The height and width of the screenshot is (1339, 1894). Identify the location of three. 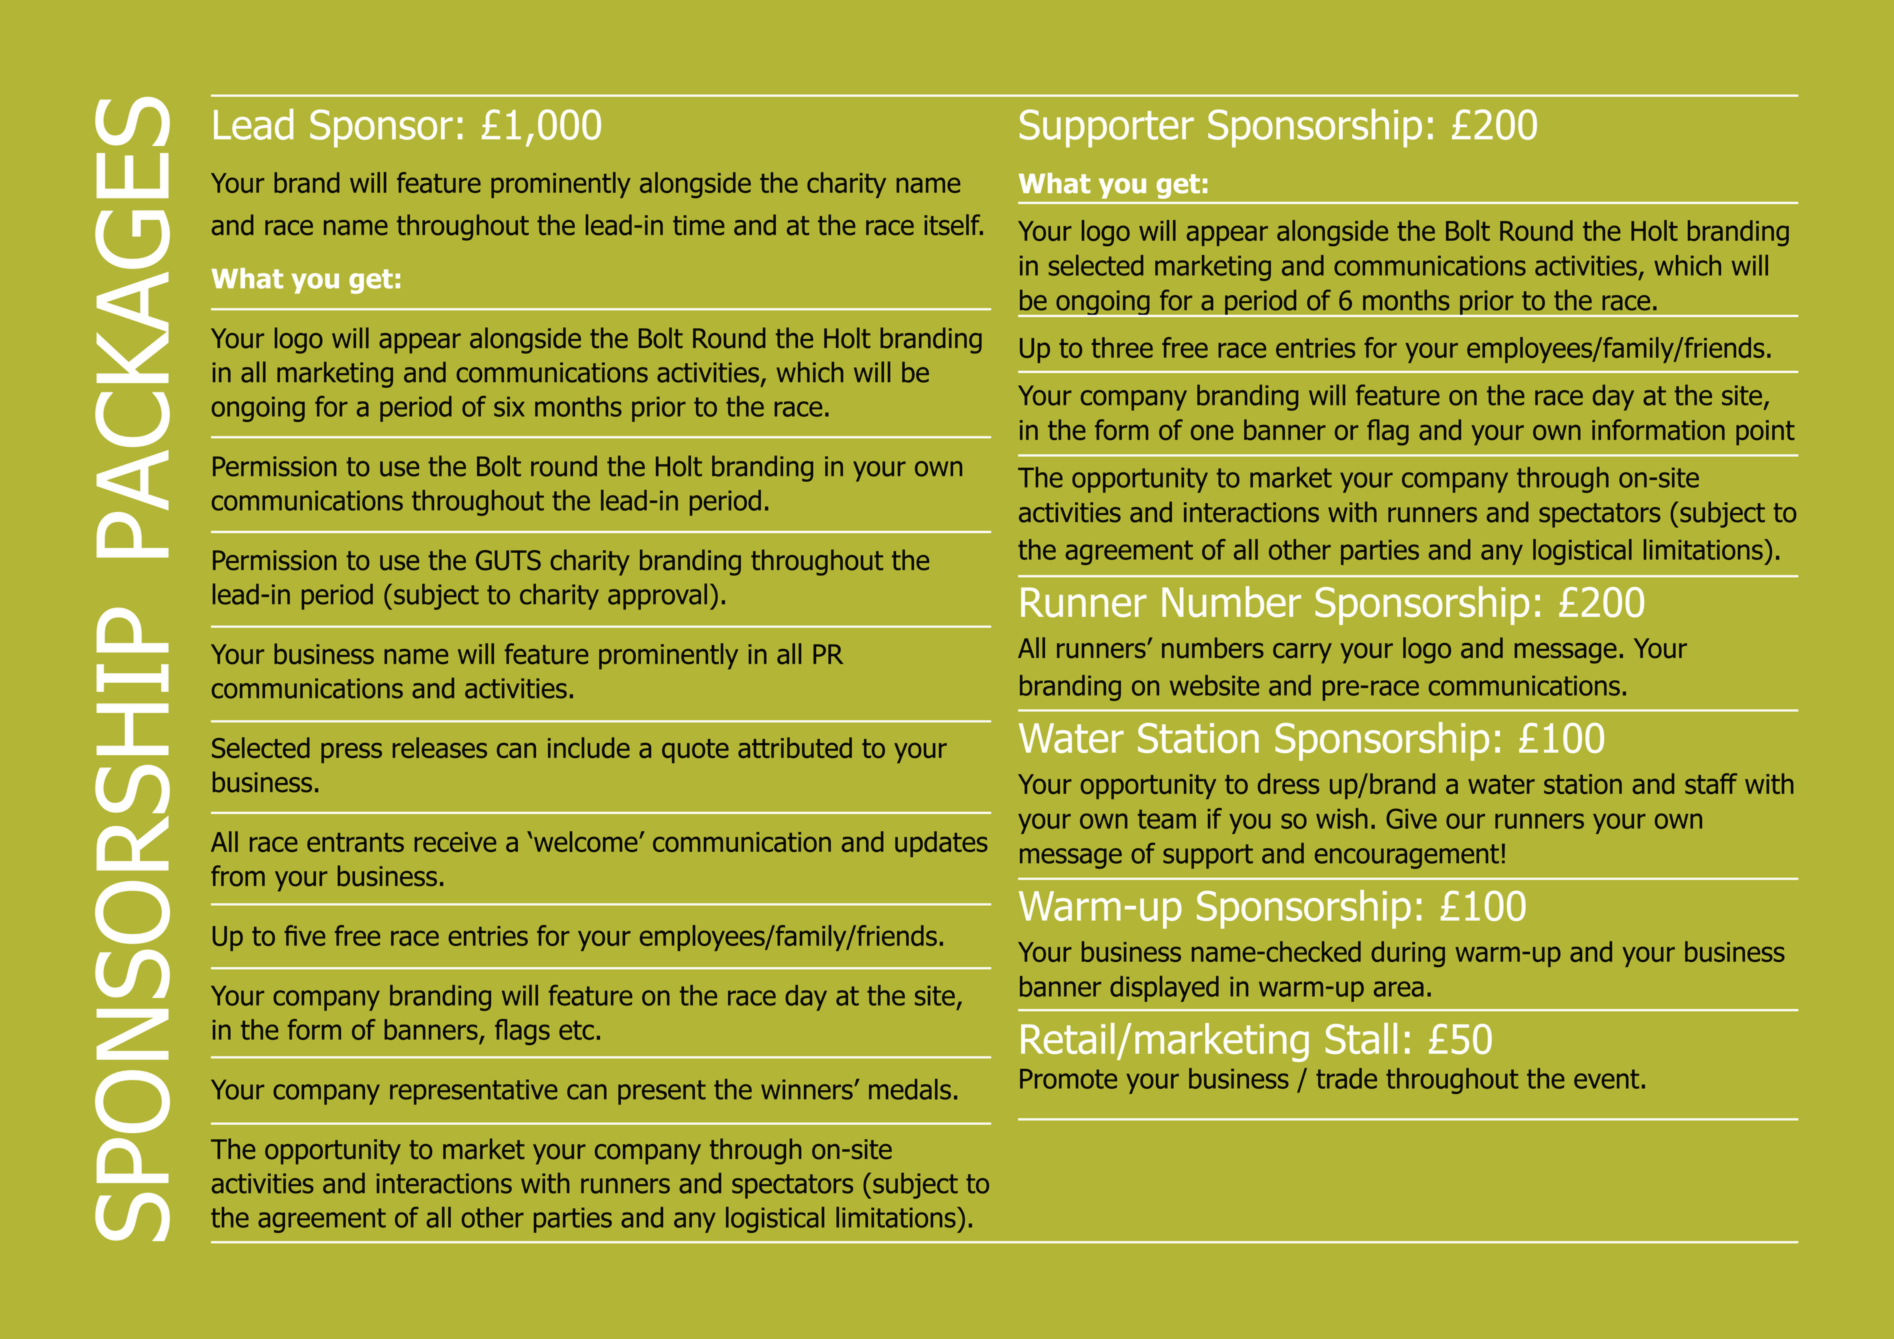
(1122, 347).
